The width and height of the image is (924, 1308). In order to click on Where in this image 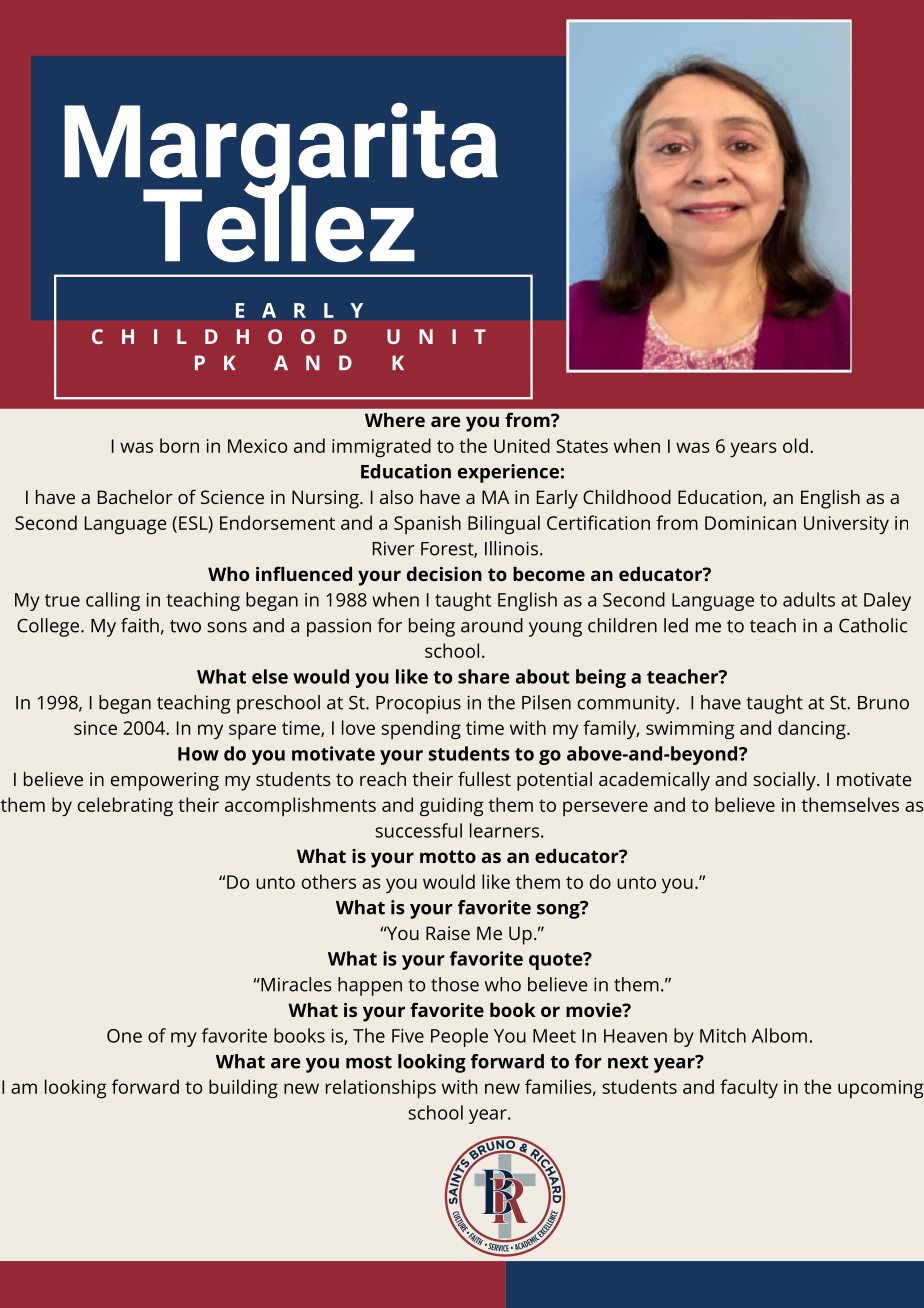, I will do `click(395, 420)`.
